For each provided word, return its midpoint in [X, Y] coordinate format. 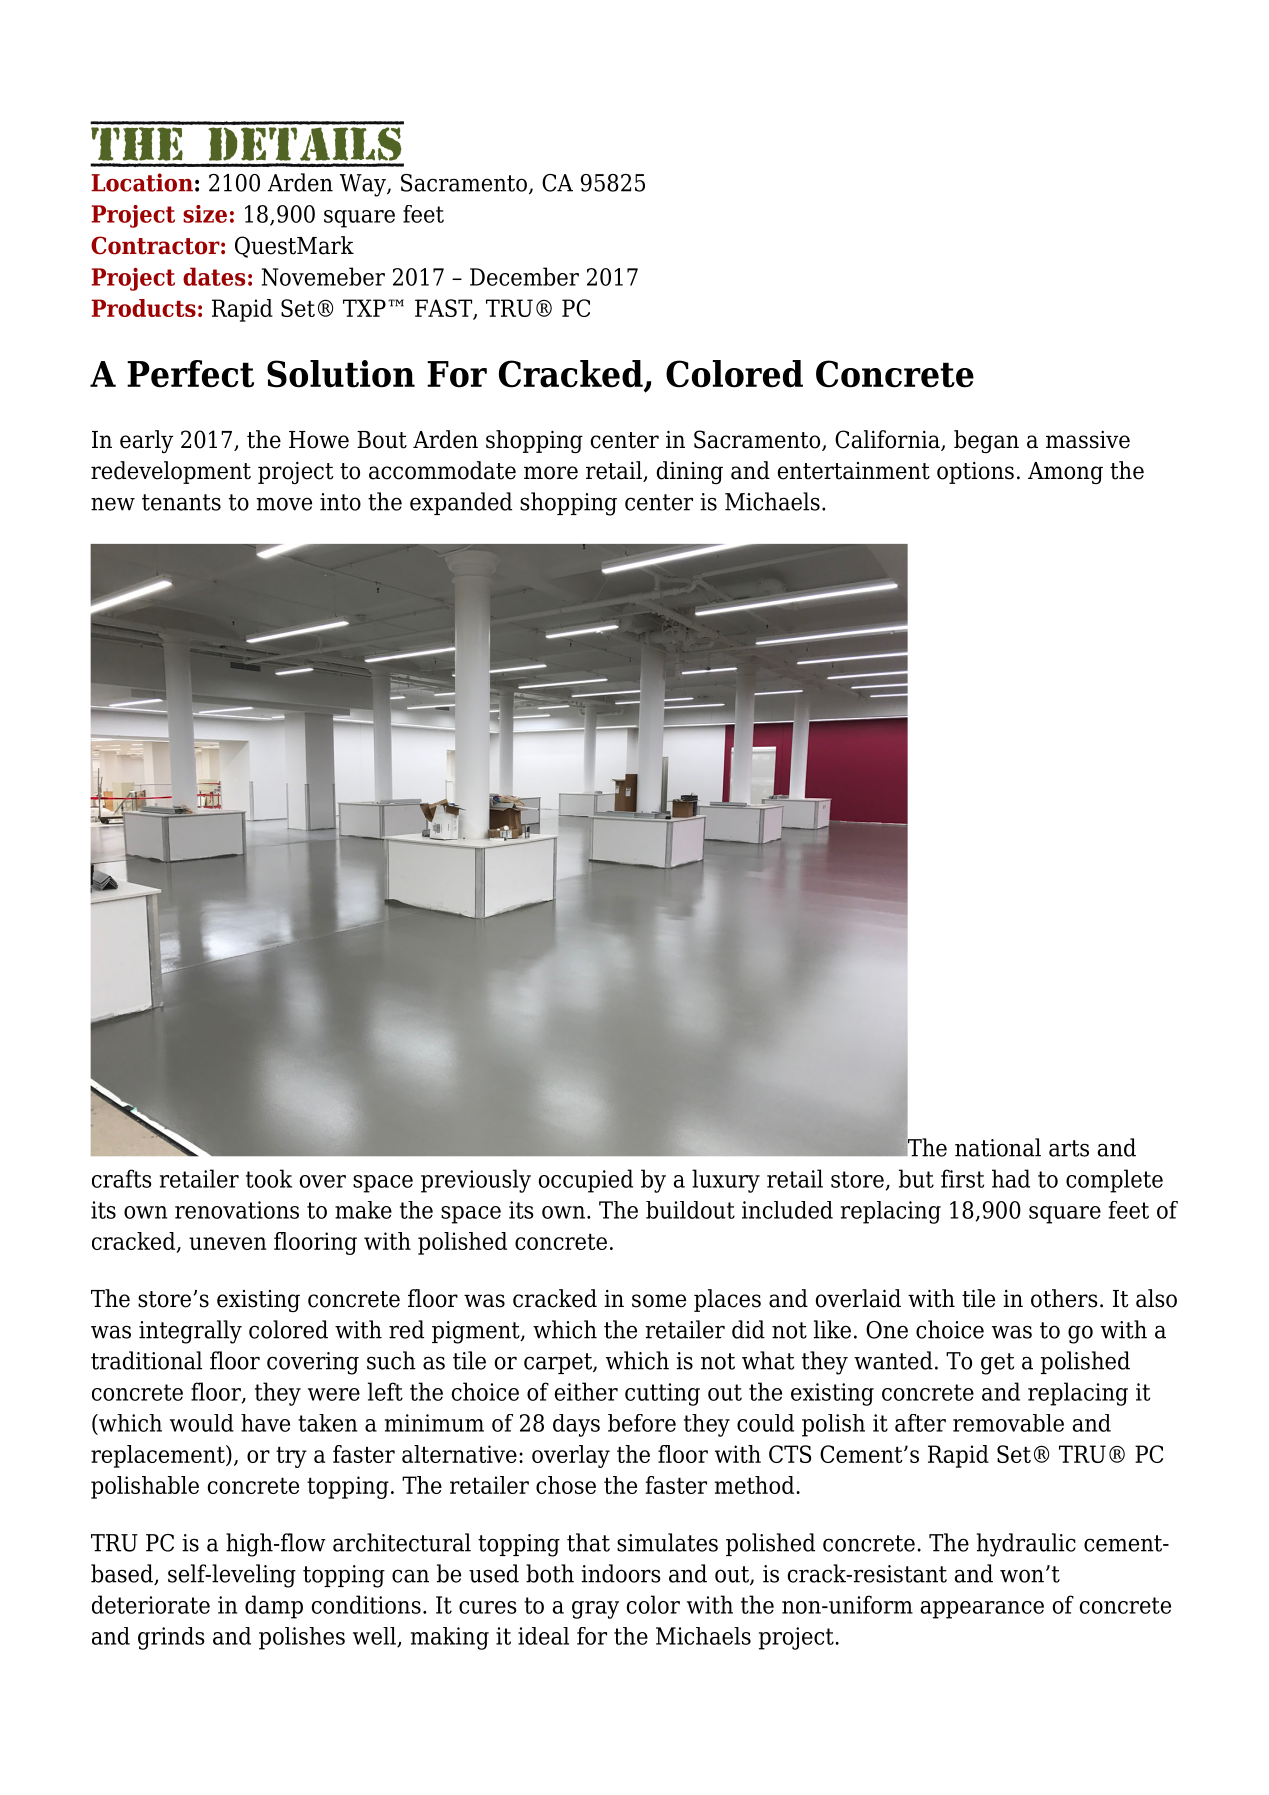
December [524, 276]
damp [274, 1607]
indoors [620, 1573]
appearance [982, 1610]
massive [1088, 440]
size [205, 214]
